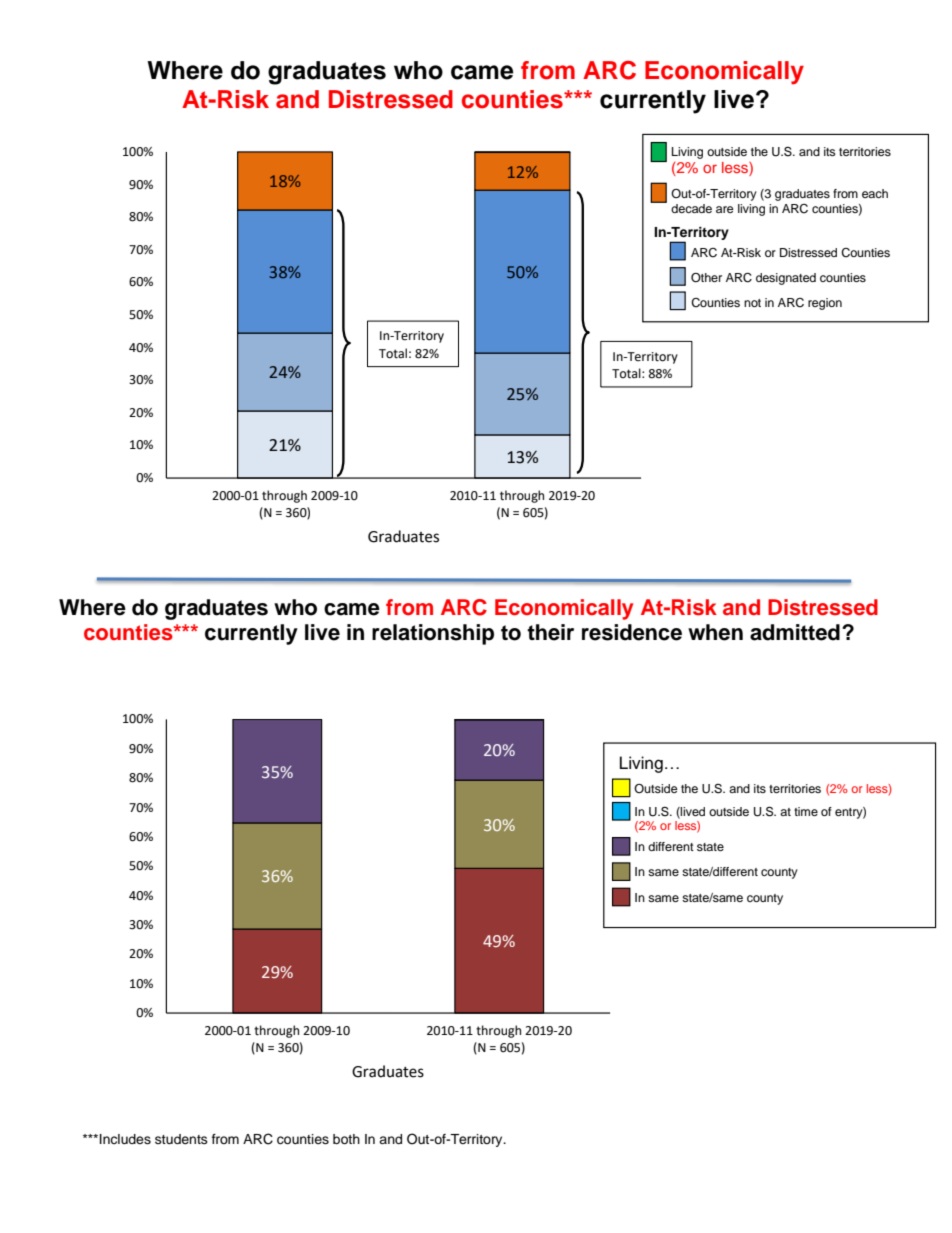  What do you see at coordinates (181, 1139) in the document?
I see `students` at bounding box center [181, 1139].
